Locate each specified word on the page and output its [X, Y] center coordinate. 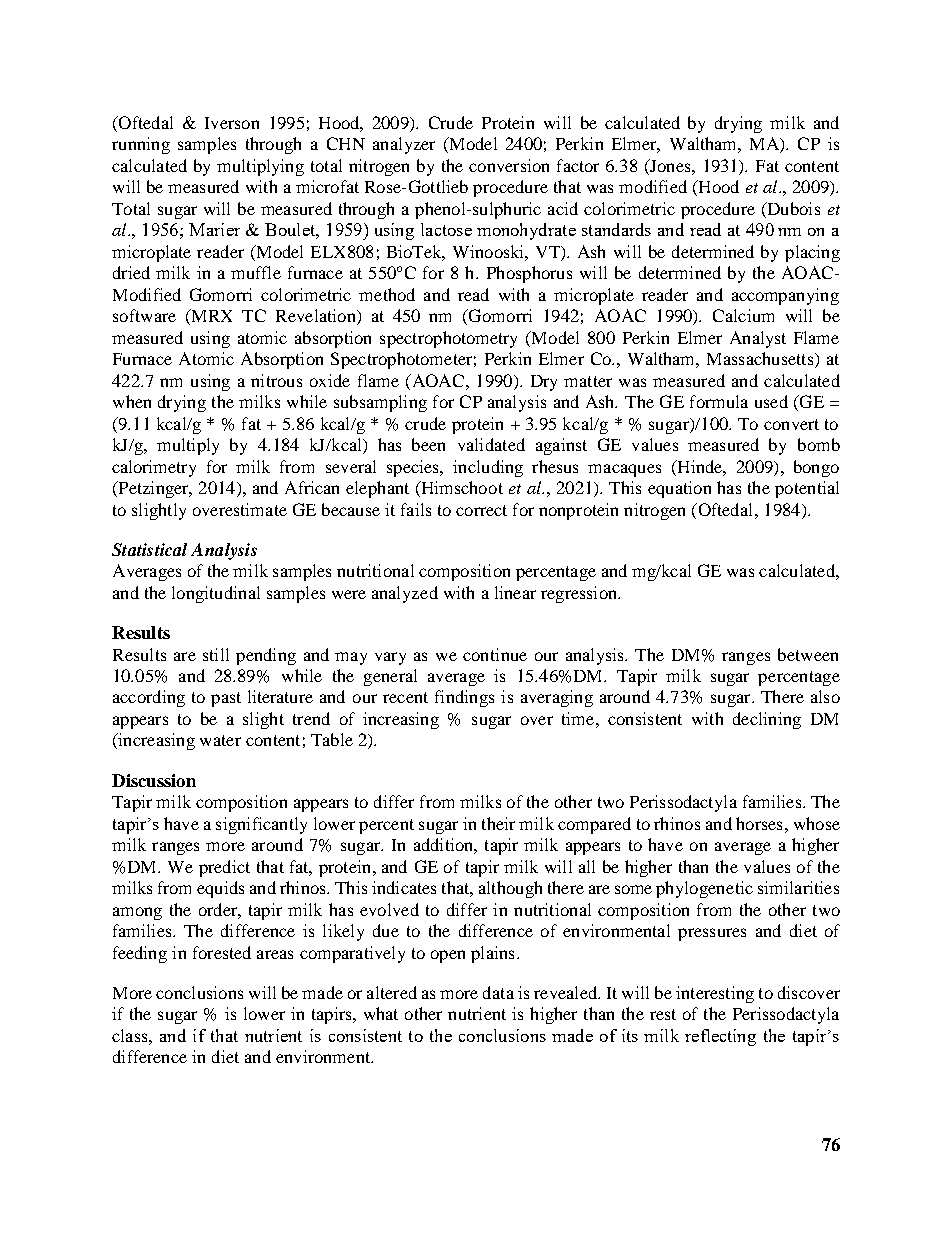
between [808, 654]
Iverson [232, 123]
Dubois [792, 210]
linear [515, 592]
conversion [509, 165]
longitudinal [216, 594]
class [131, 1035]
